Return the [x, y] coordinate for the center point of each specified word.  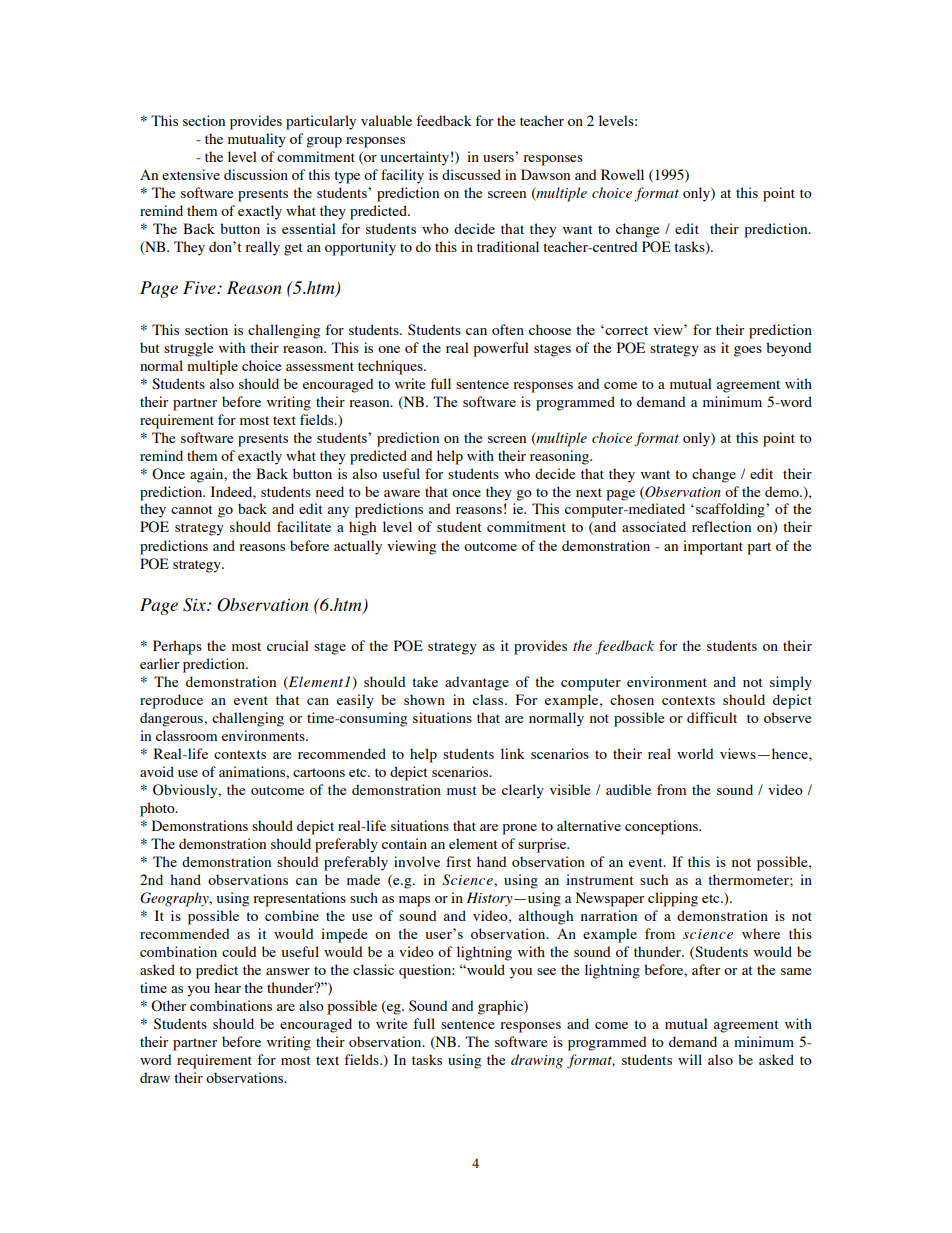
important [713, 547]
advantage [477, 683]
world [695, 753]
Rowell [622, 174]
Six [195, 605]
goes [748, 351]
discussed [471, 174]
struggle [188, 349]
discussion [256, 174]
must [462, 790]
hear [227, 987]
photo [158, 809]
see [546, 971]
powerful [501, 349]
